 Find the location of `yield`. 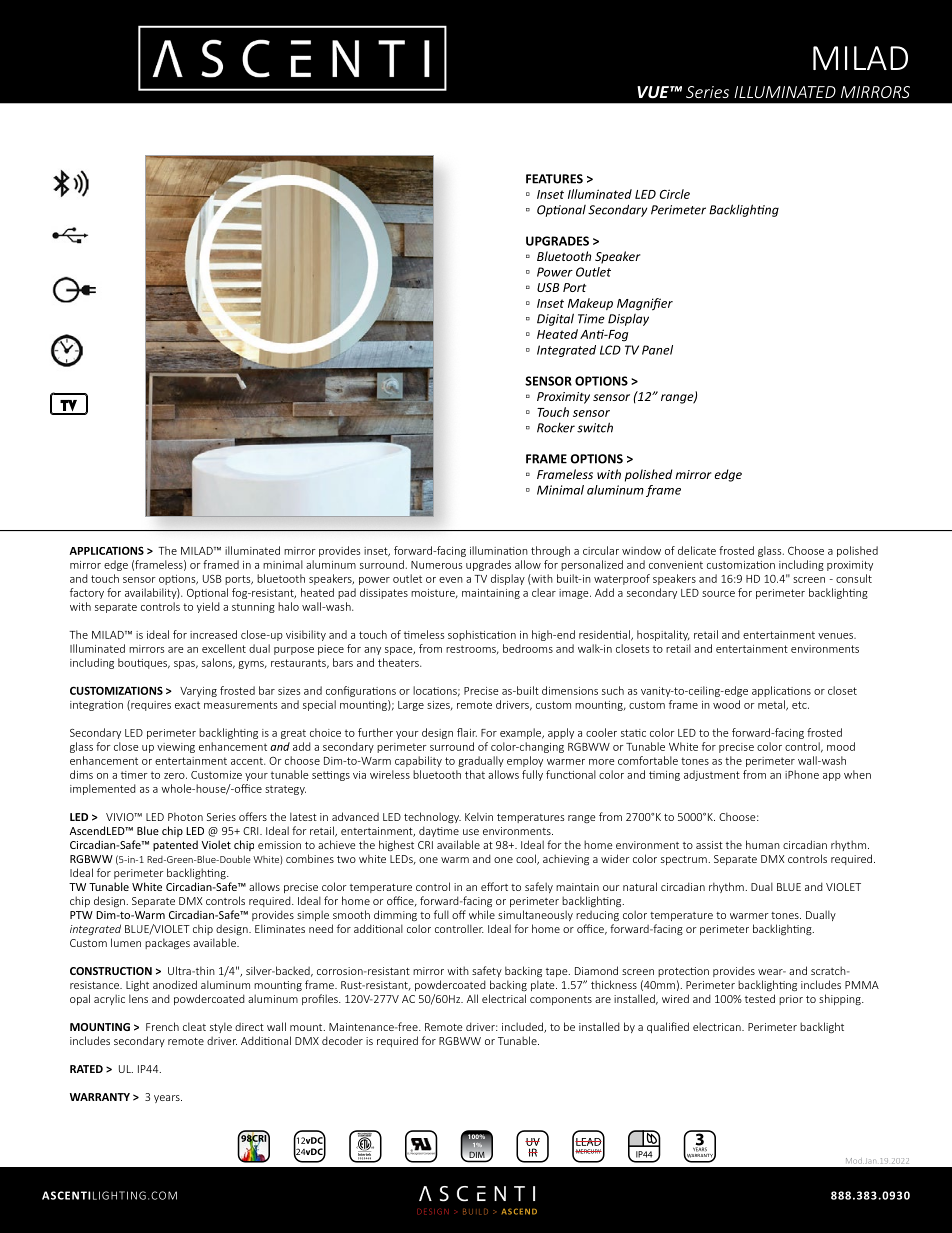

yield is located at coordinates (208, 607).
